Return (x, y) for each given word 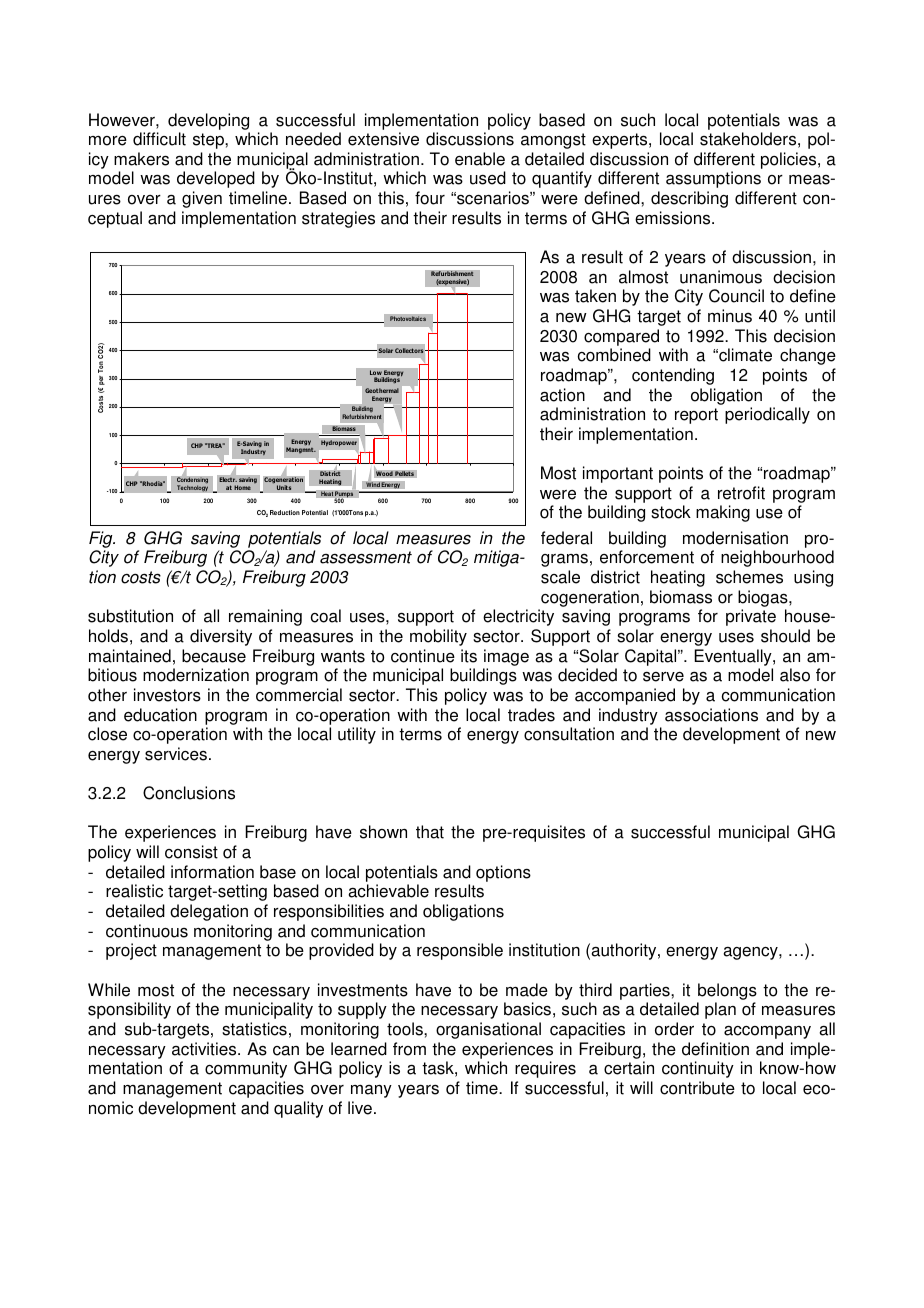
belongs (727, 991)
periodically (767, 415)
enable (480, 159)
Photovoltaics (408, 318)
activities (205, 1049)
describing (689, 199)
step (209, 141)
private (751, 617)
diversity (221, 637)
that (430, 832)
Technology (192, 487)
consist (191, 852)
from (409, 1049)
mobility (438, 637)
